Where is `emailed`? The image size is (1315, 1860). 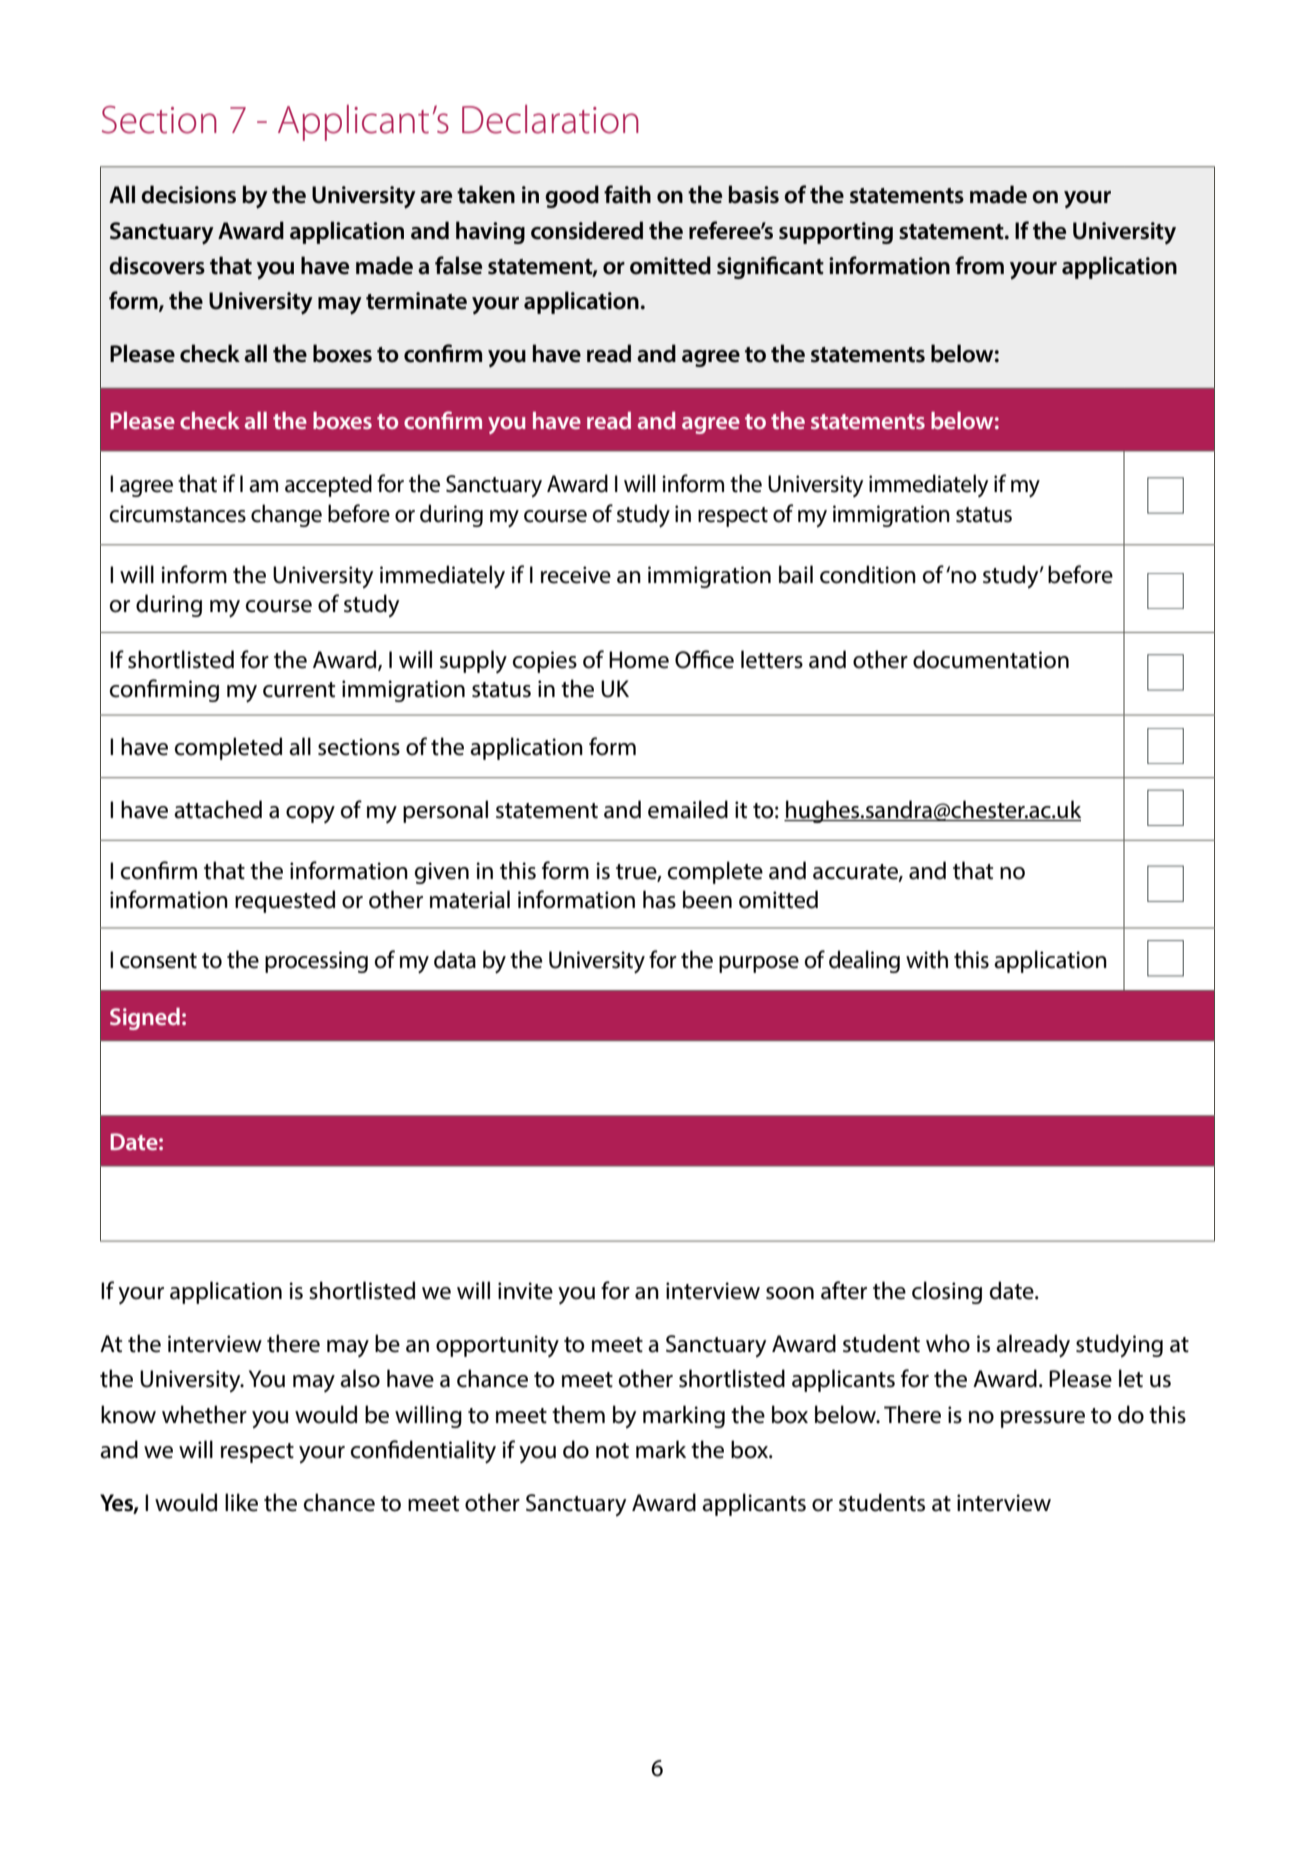 emailed is located at coordinates (688, 809).
